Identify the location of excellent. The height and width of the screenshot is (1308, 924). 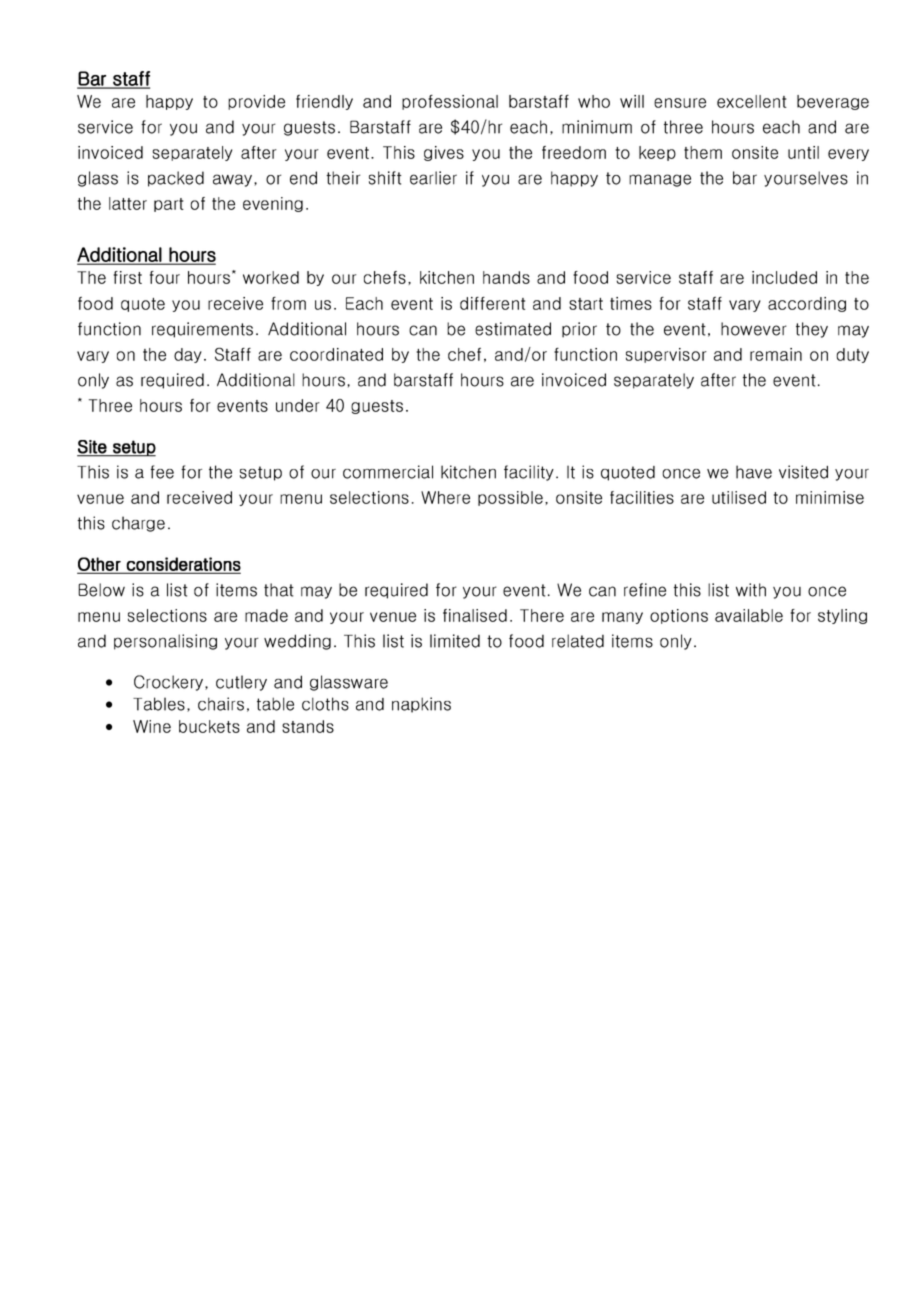
(752, 101).
